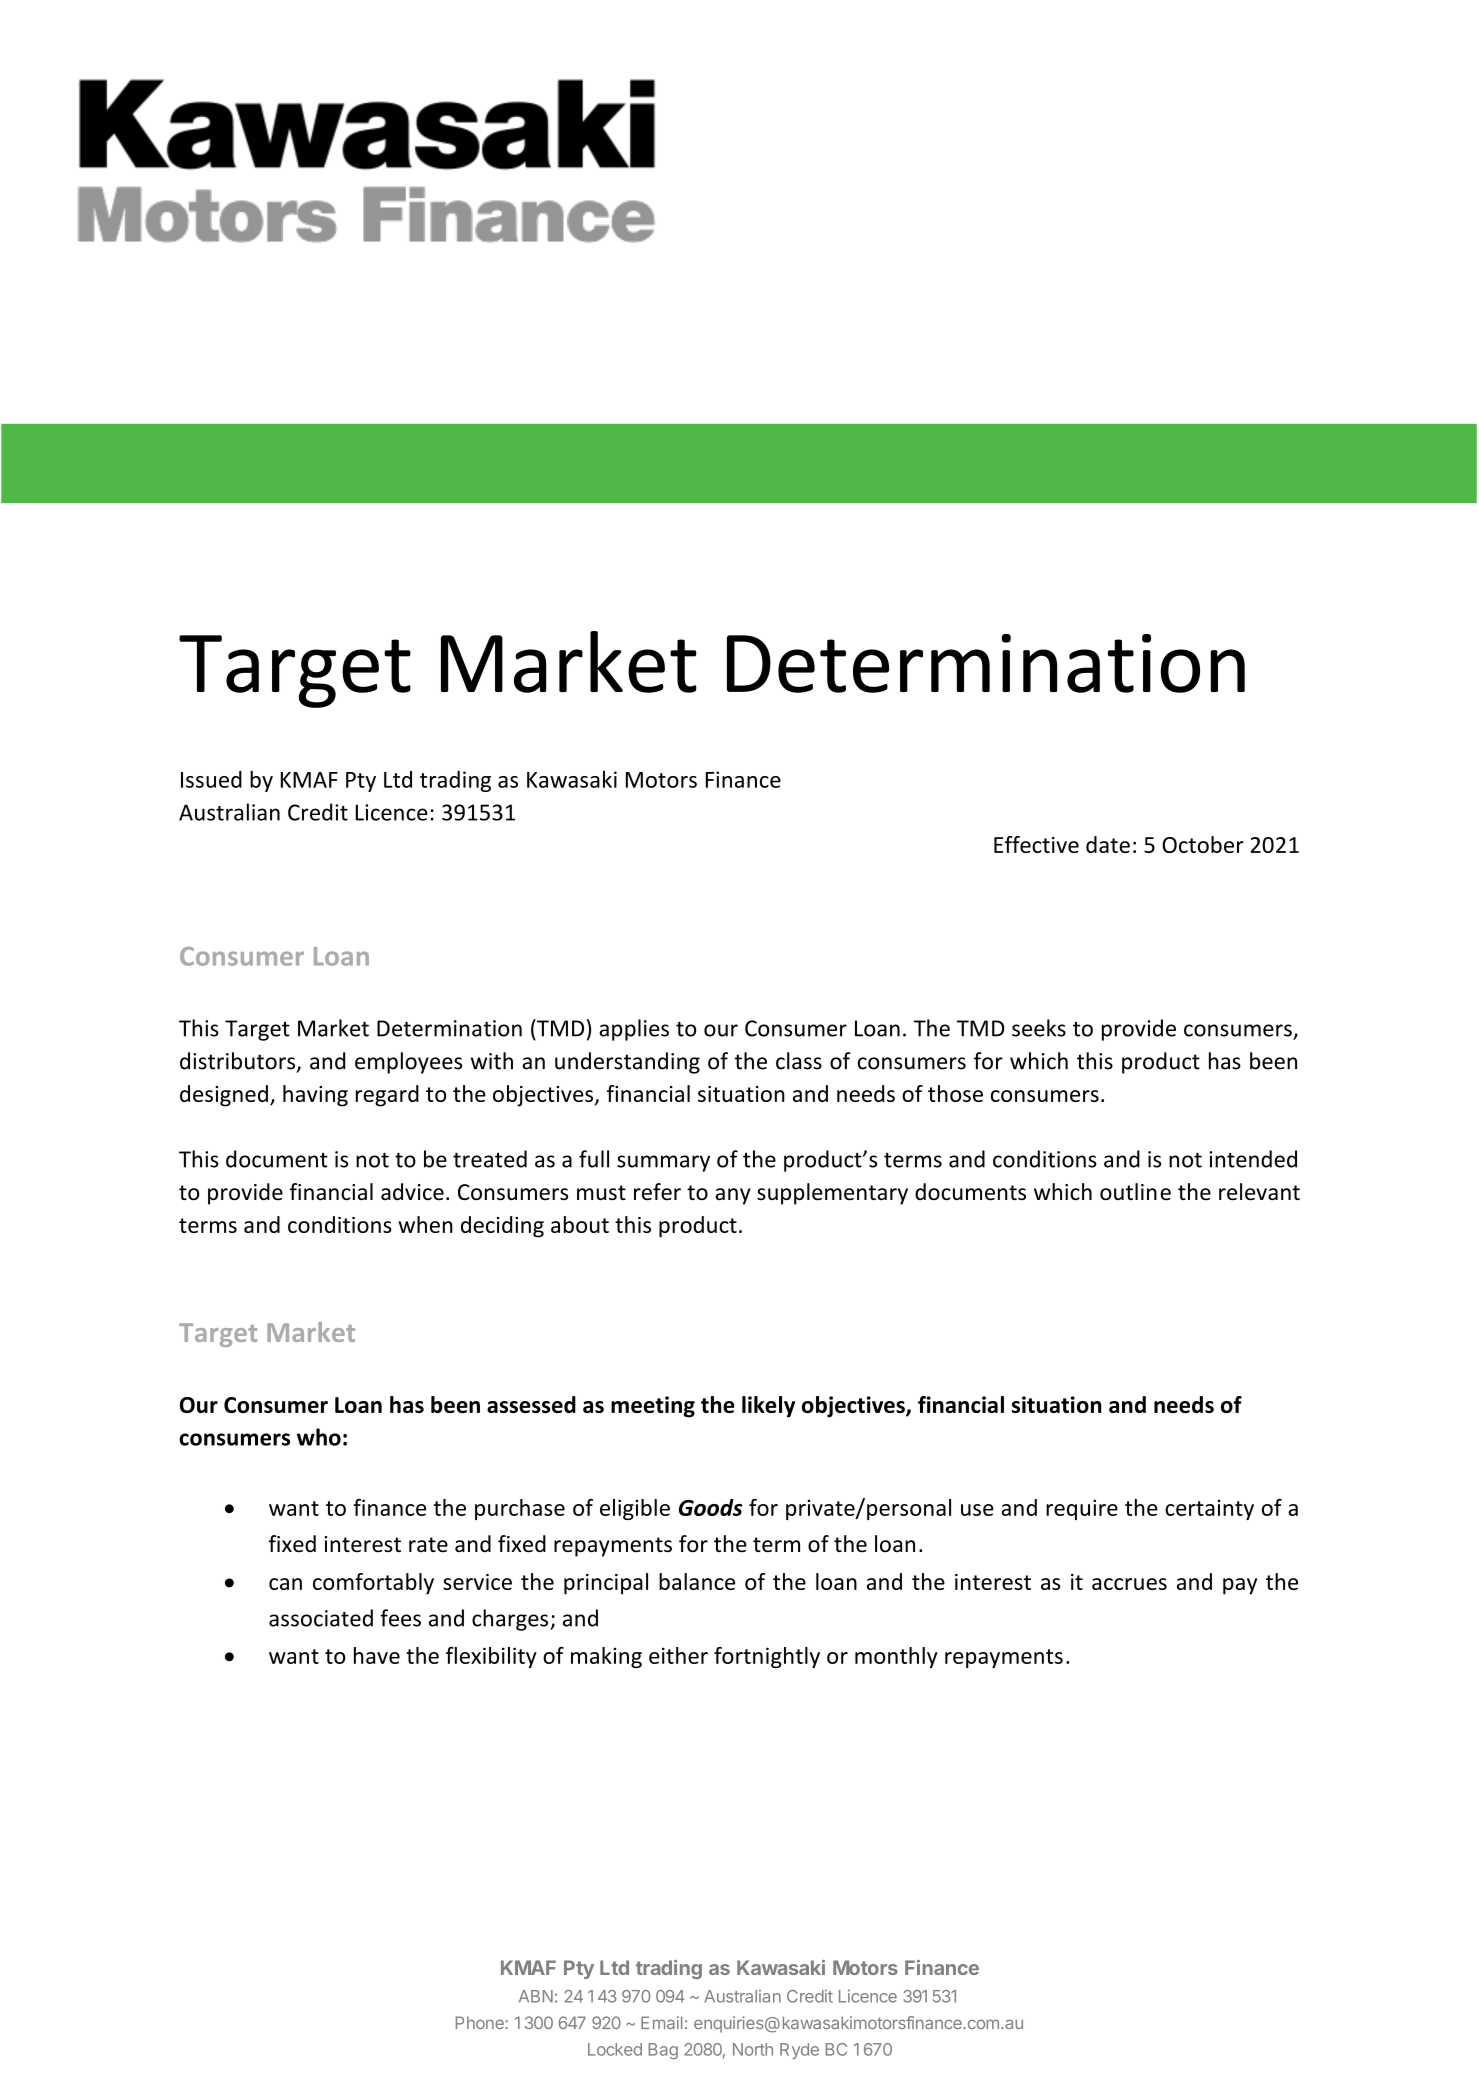  Describe the element at coordinates (315, 1096) in the page. I see `having` at that location.
